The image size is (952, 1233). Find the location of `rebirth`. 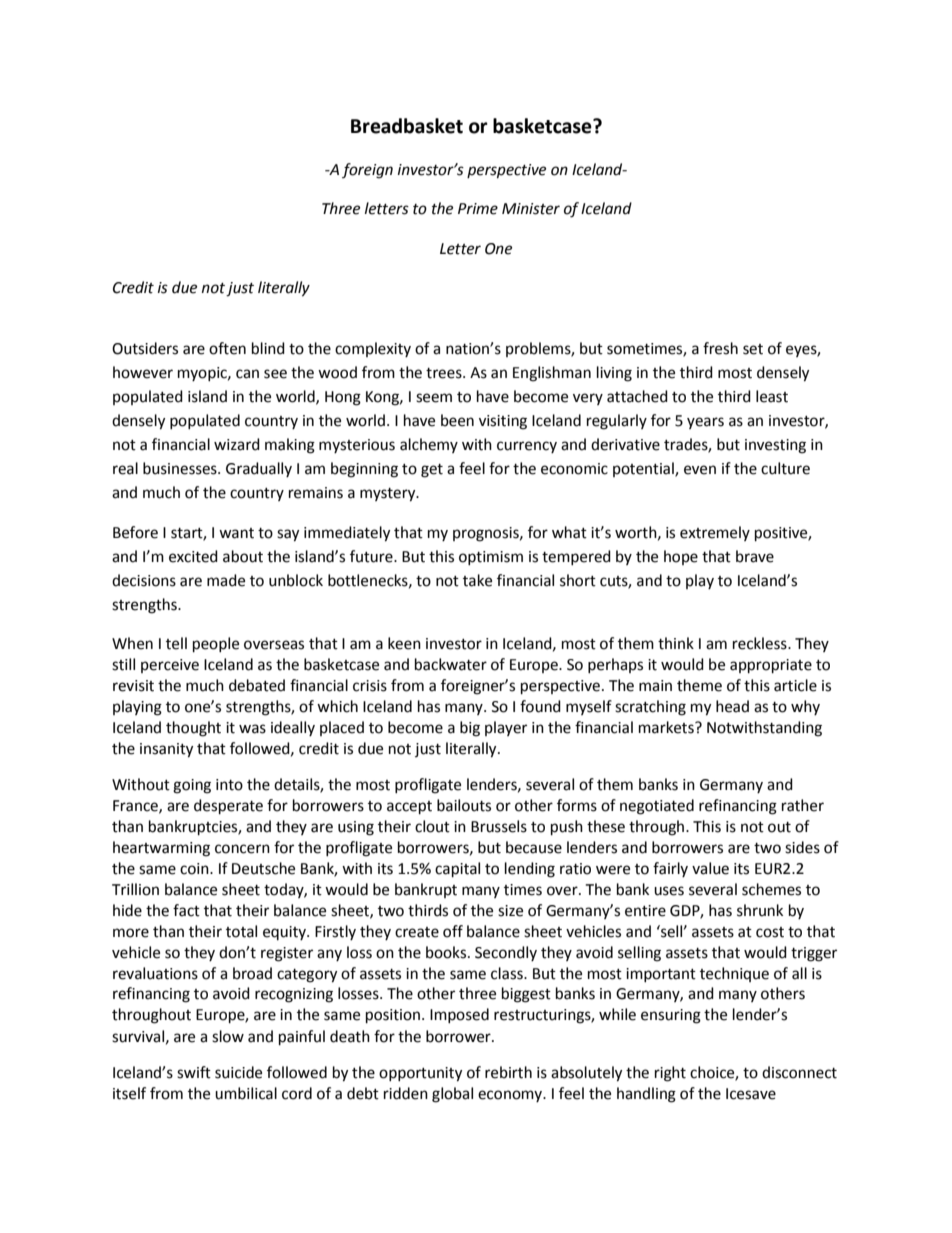

rebirth is located at coordinates (508, 1072).
